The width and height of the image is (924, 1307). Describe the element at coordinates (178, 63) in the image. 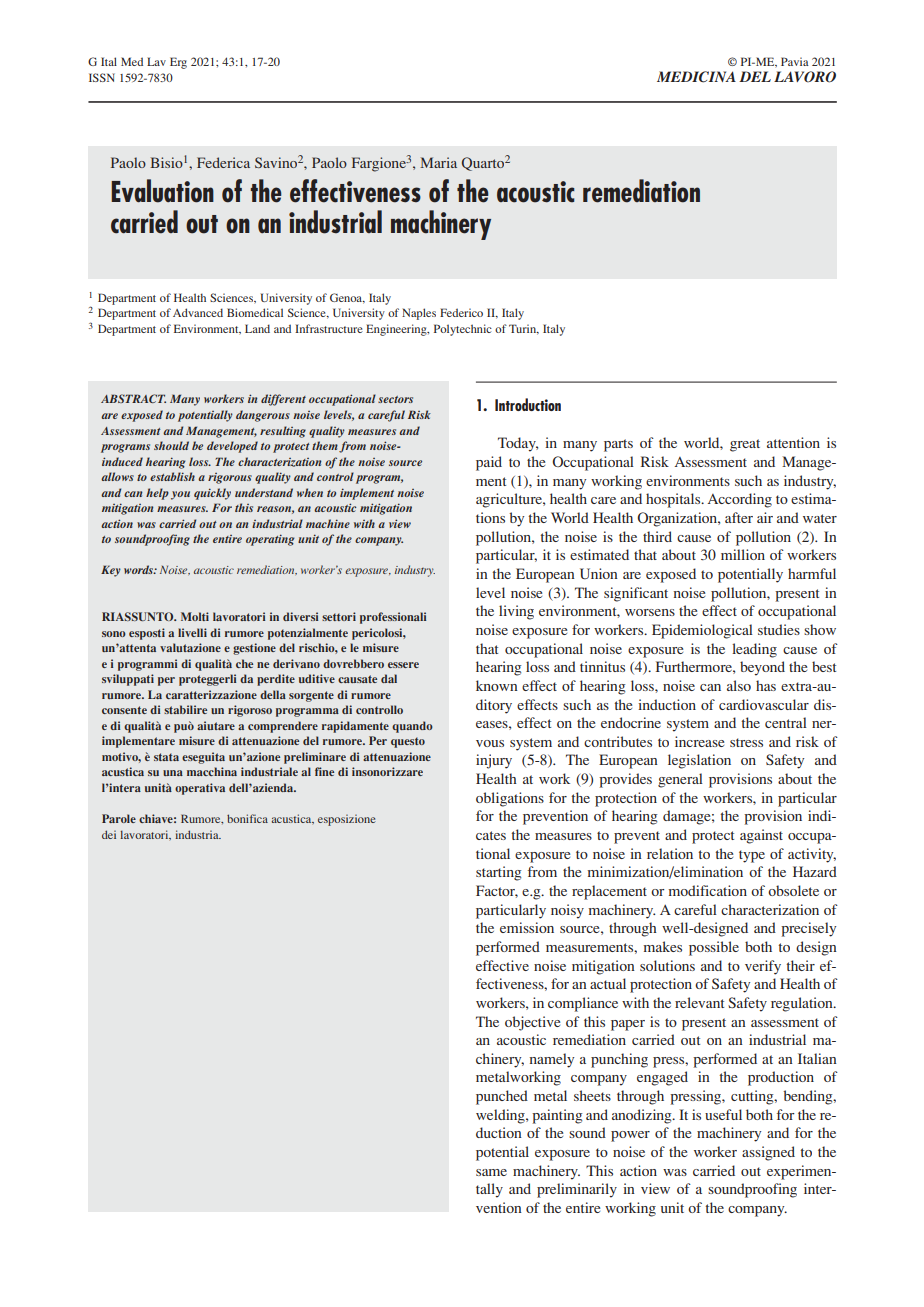

I see `Erg` at that location.
